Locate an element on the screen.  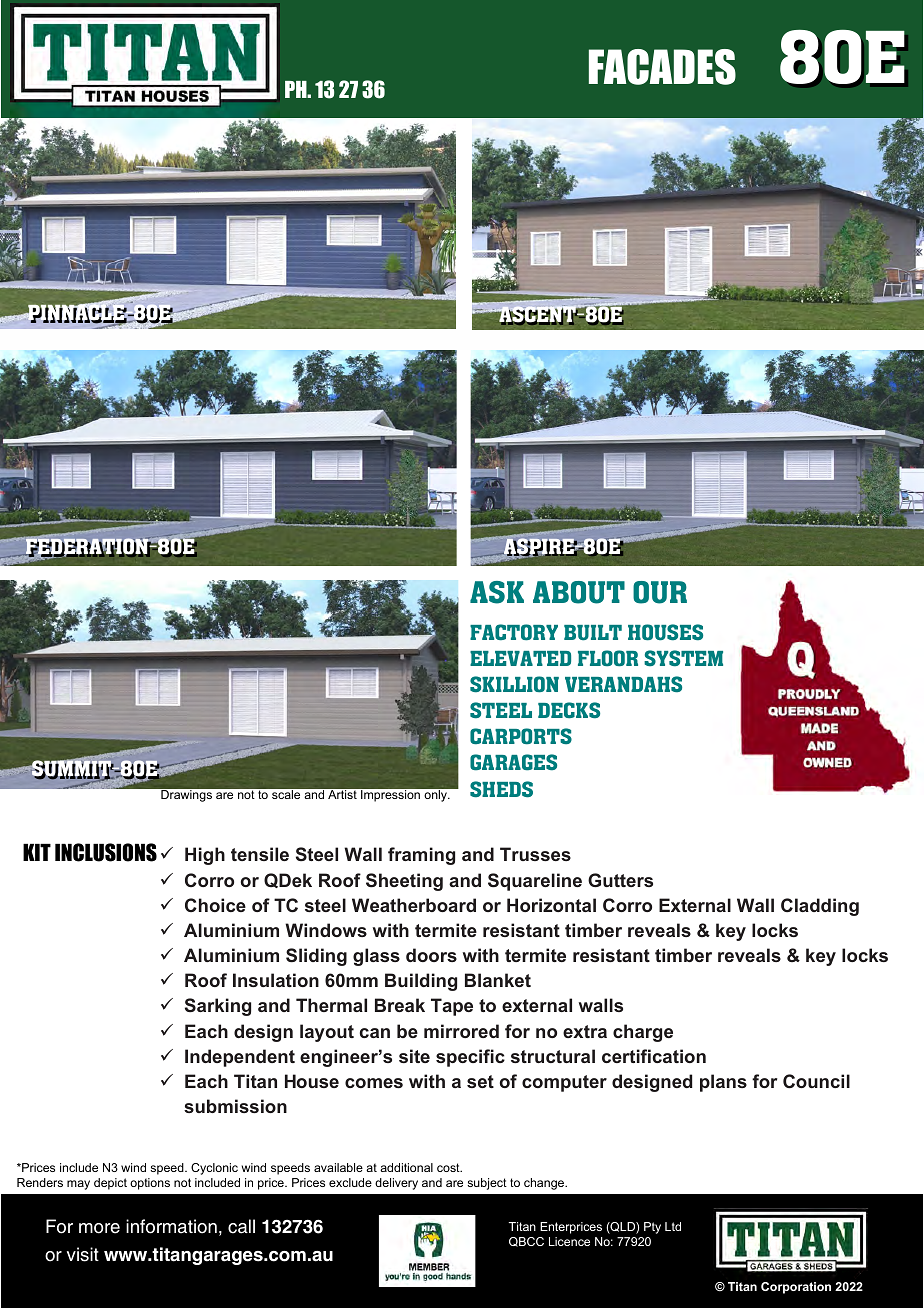
INCLUSIONS is located at coordinates (106, 852).
